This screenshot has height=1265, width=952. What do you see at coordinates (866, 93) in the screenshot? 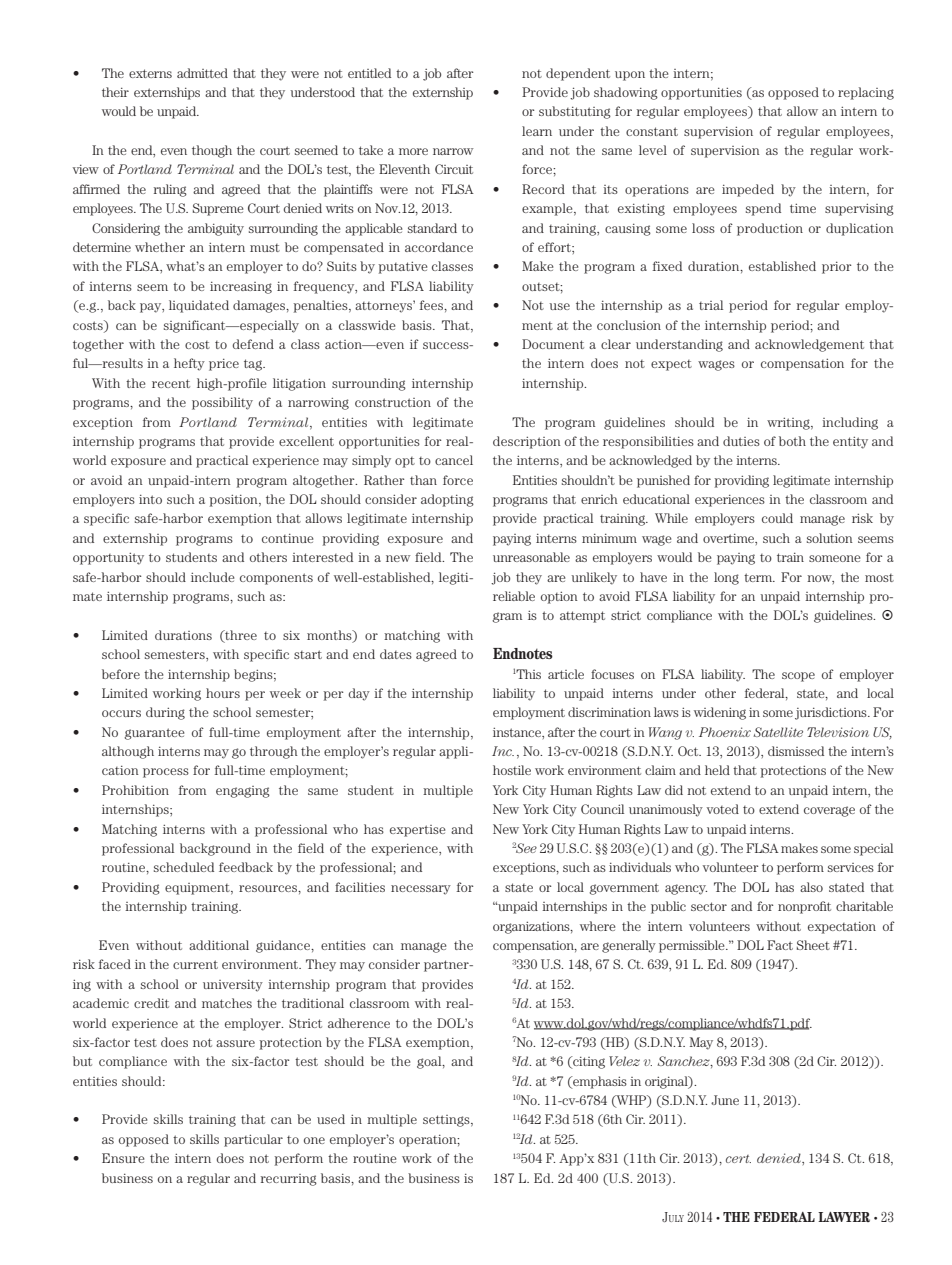
I see `replacing` at bounding box center [866, 93].
